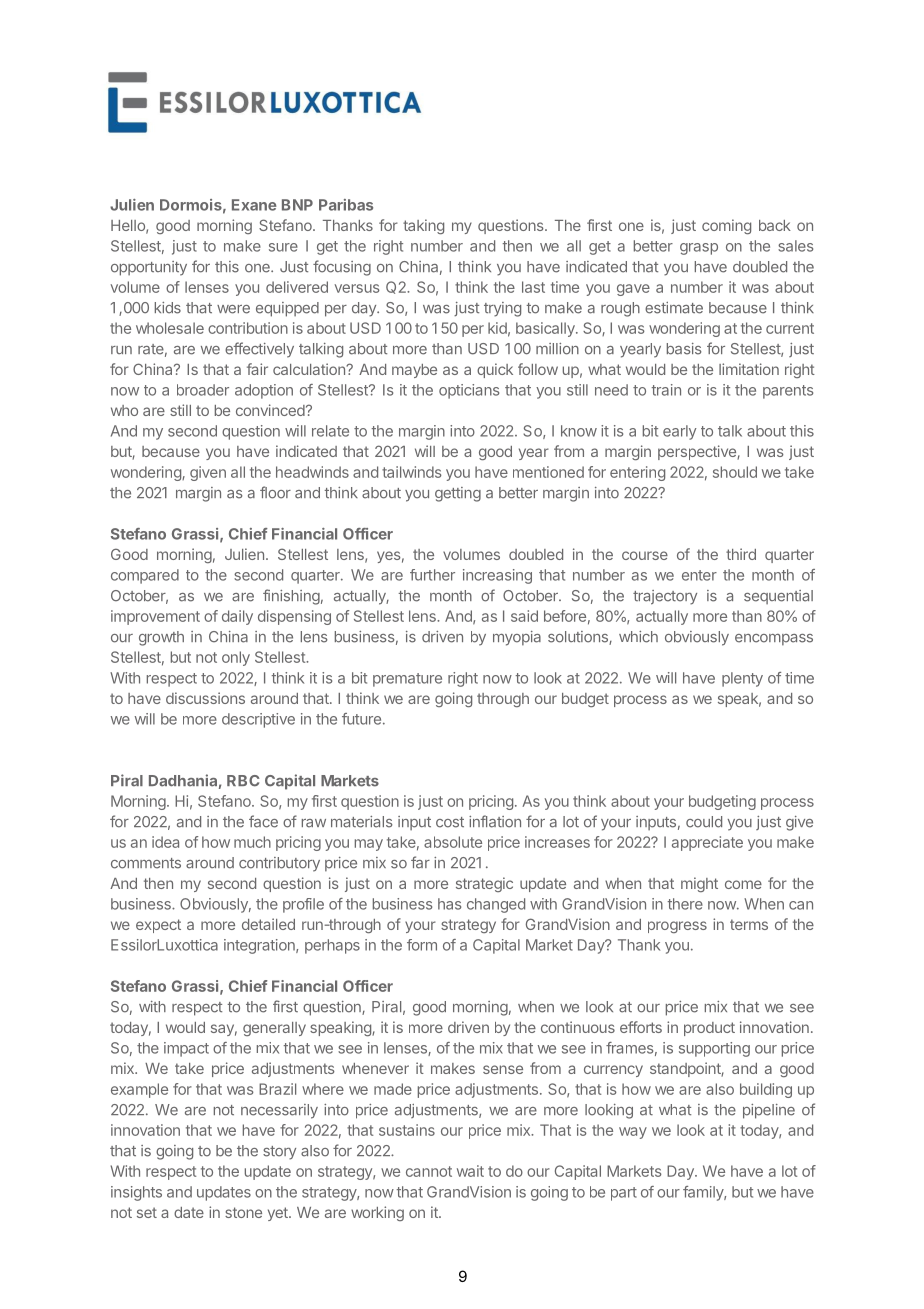  Describe the element at coordinates (145, 576) in the screenshot. I see `compared` at that location.
